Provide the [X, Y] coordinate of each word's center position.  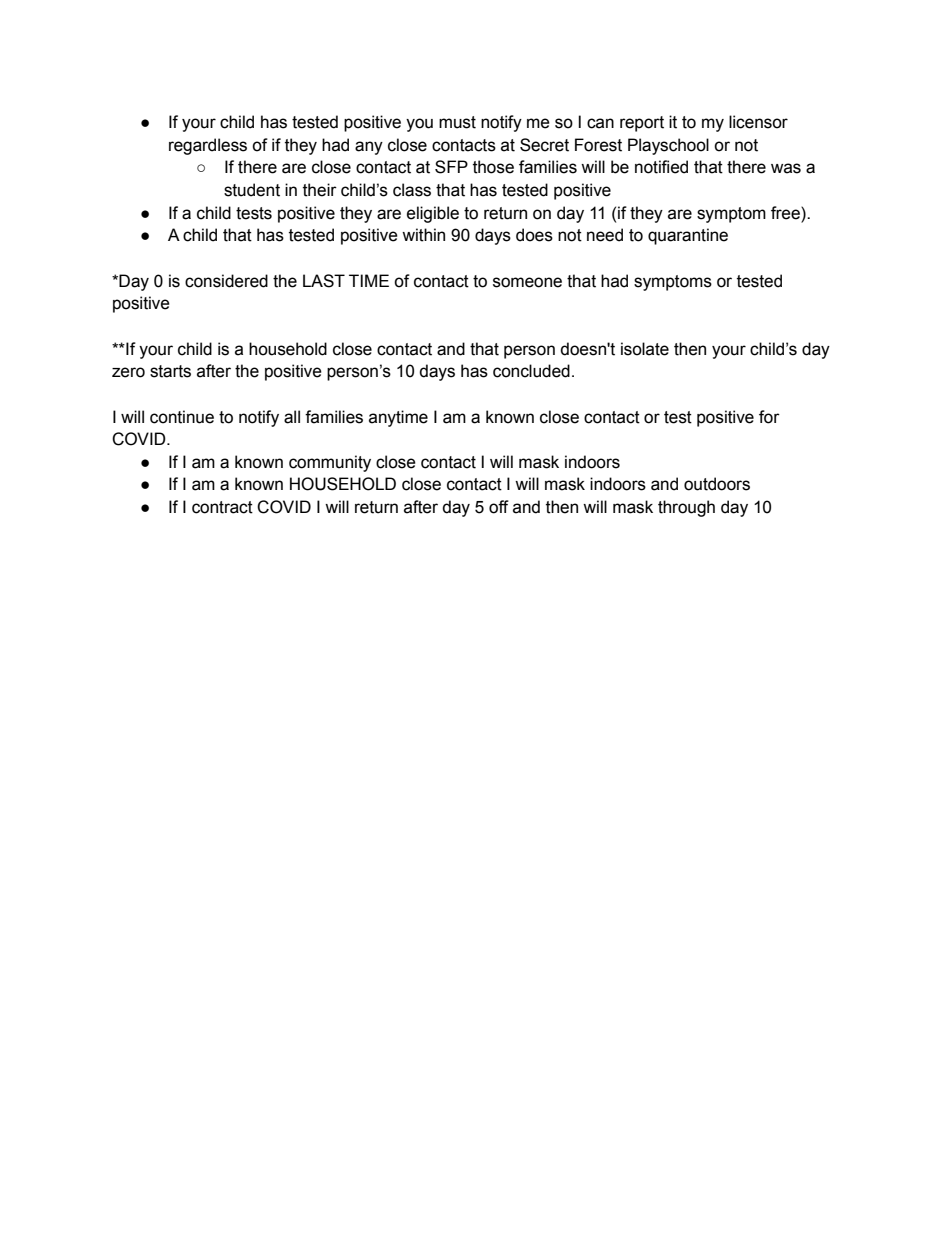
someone [527, 282]
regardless [208, 146]
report [642, 124]
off [499, 507]
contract [222, 507]
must [457, 122]
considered [226, 281]
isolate [645, 349]
